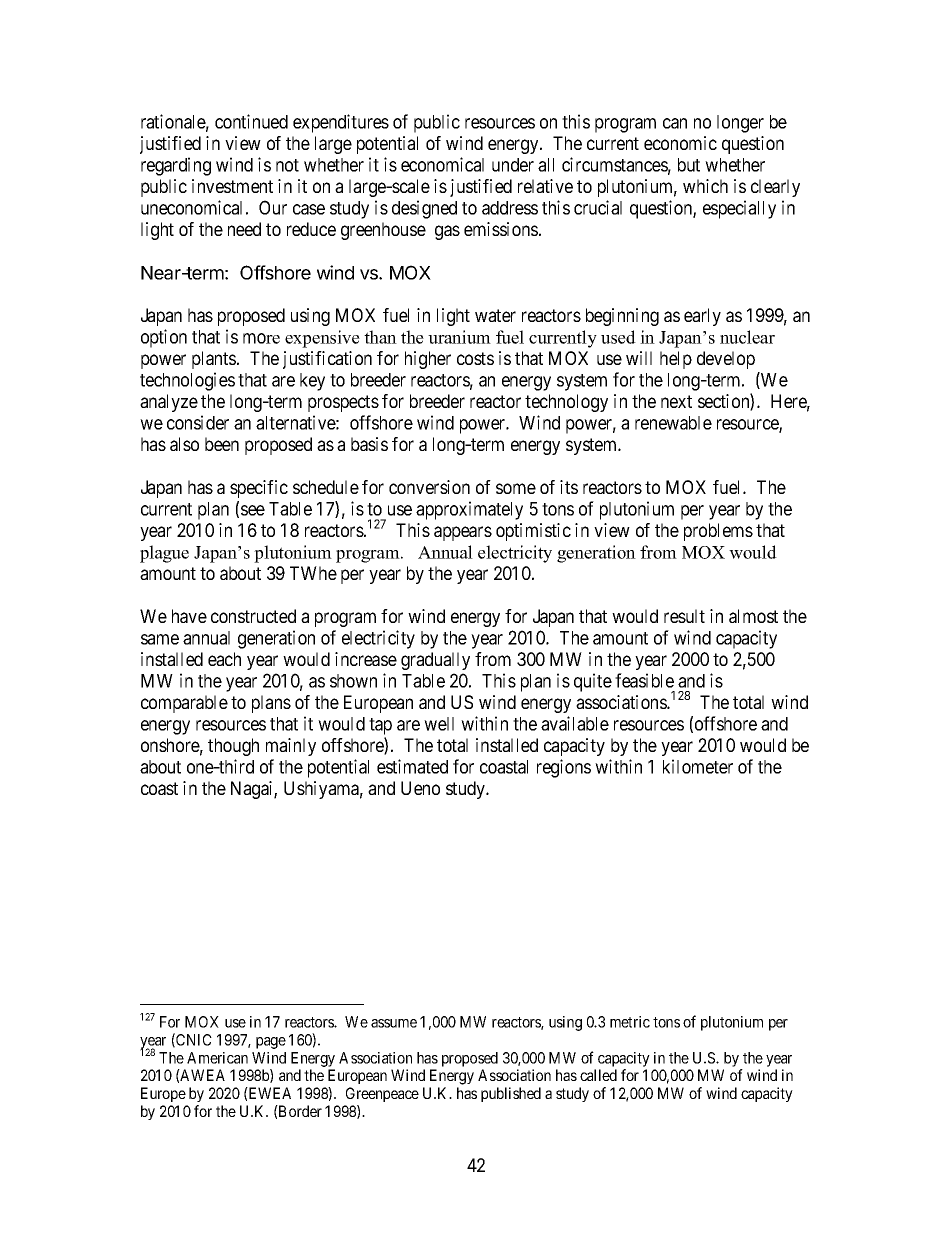 Image resolution: width=952 pixels, height=1233 pixels. Describe the element at coordinates (251, 121) in the document. I see `continued` at that location.
